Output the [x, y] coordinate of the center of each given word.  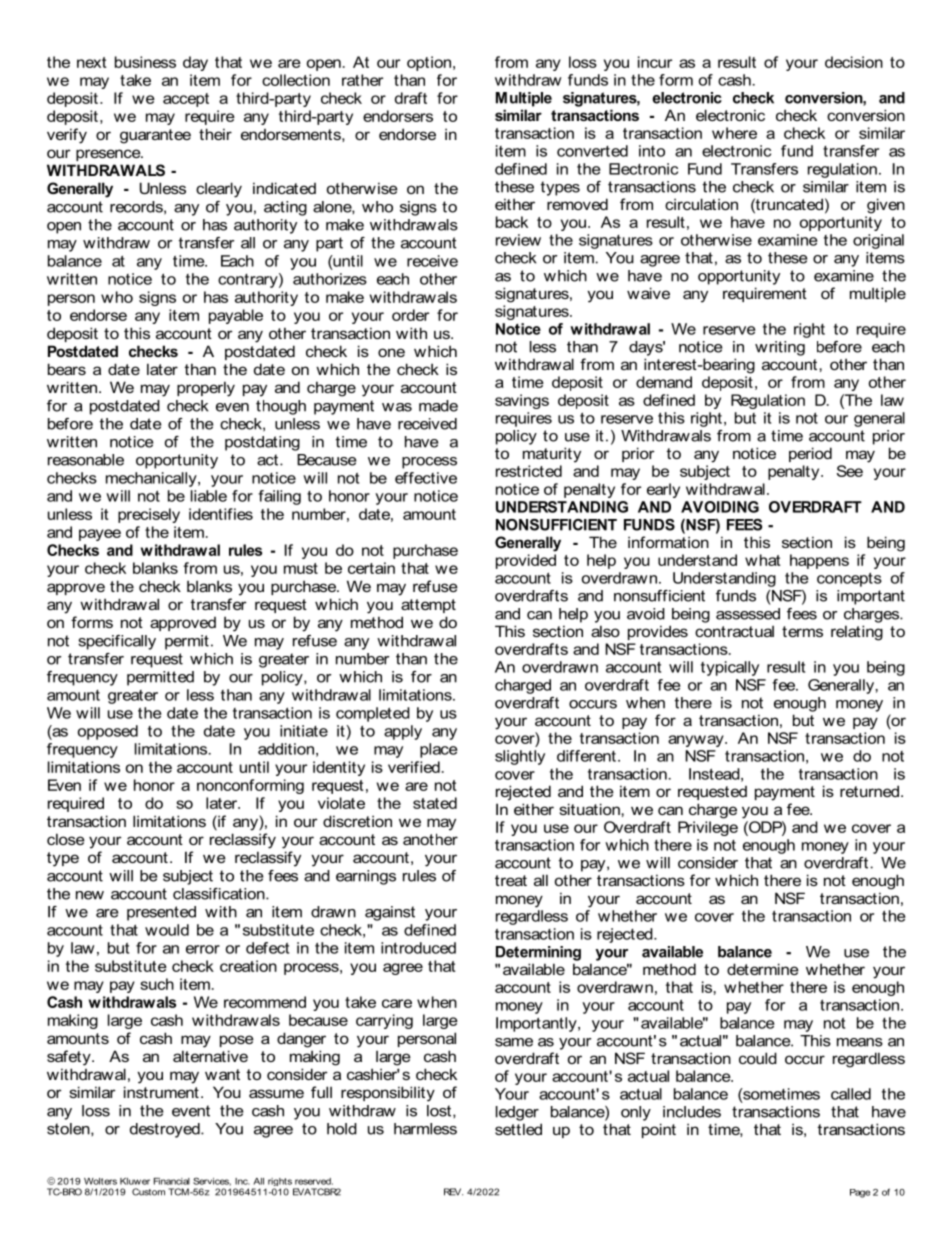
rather [362, 80]
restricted [529, 471]
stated [435, 803]
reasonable [86, 460]
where [734, 133]
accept [186, 100]
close [66, 839]
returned [869, 791]
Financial [172, 1181]
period [810, 454]
